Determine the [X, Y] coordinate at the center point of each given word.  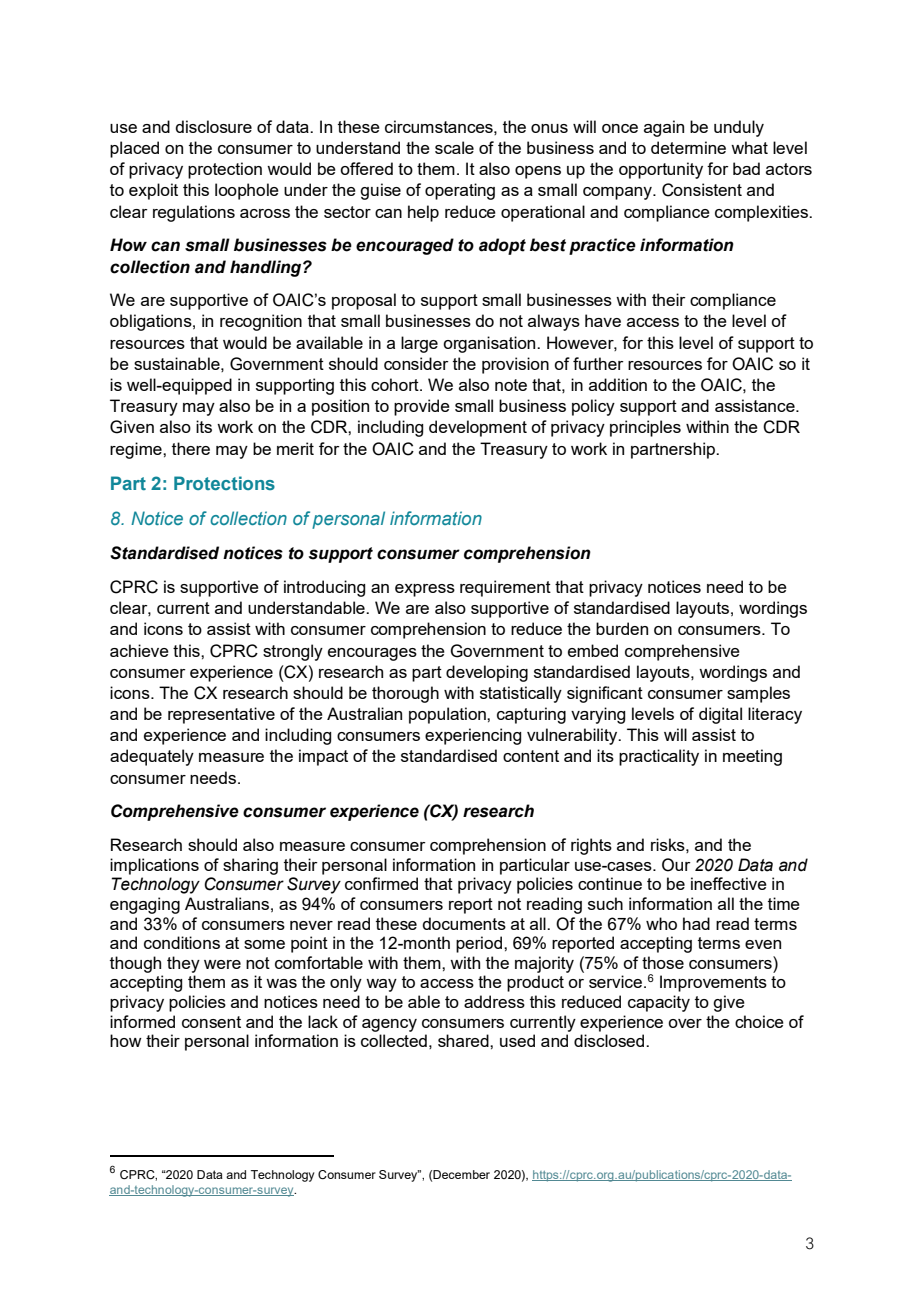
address [494, 1001]
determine [688, 147]
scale [454, 147]
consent [211, 1022]
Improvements [713, 983]
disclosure [213, 126]
